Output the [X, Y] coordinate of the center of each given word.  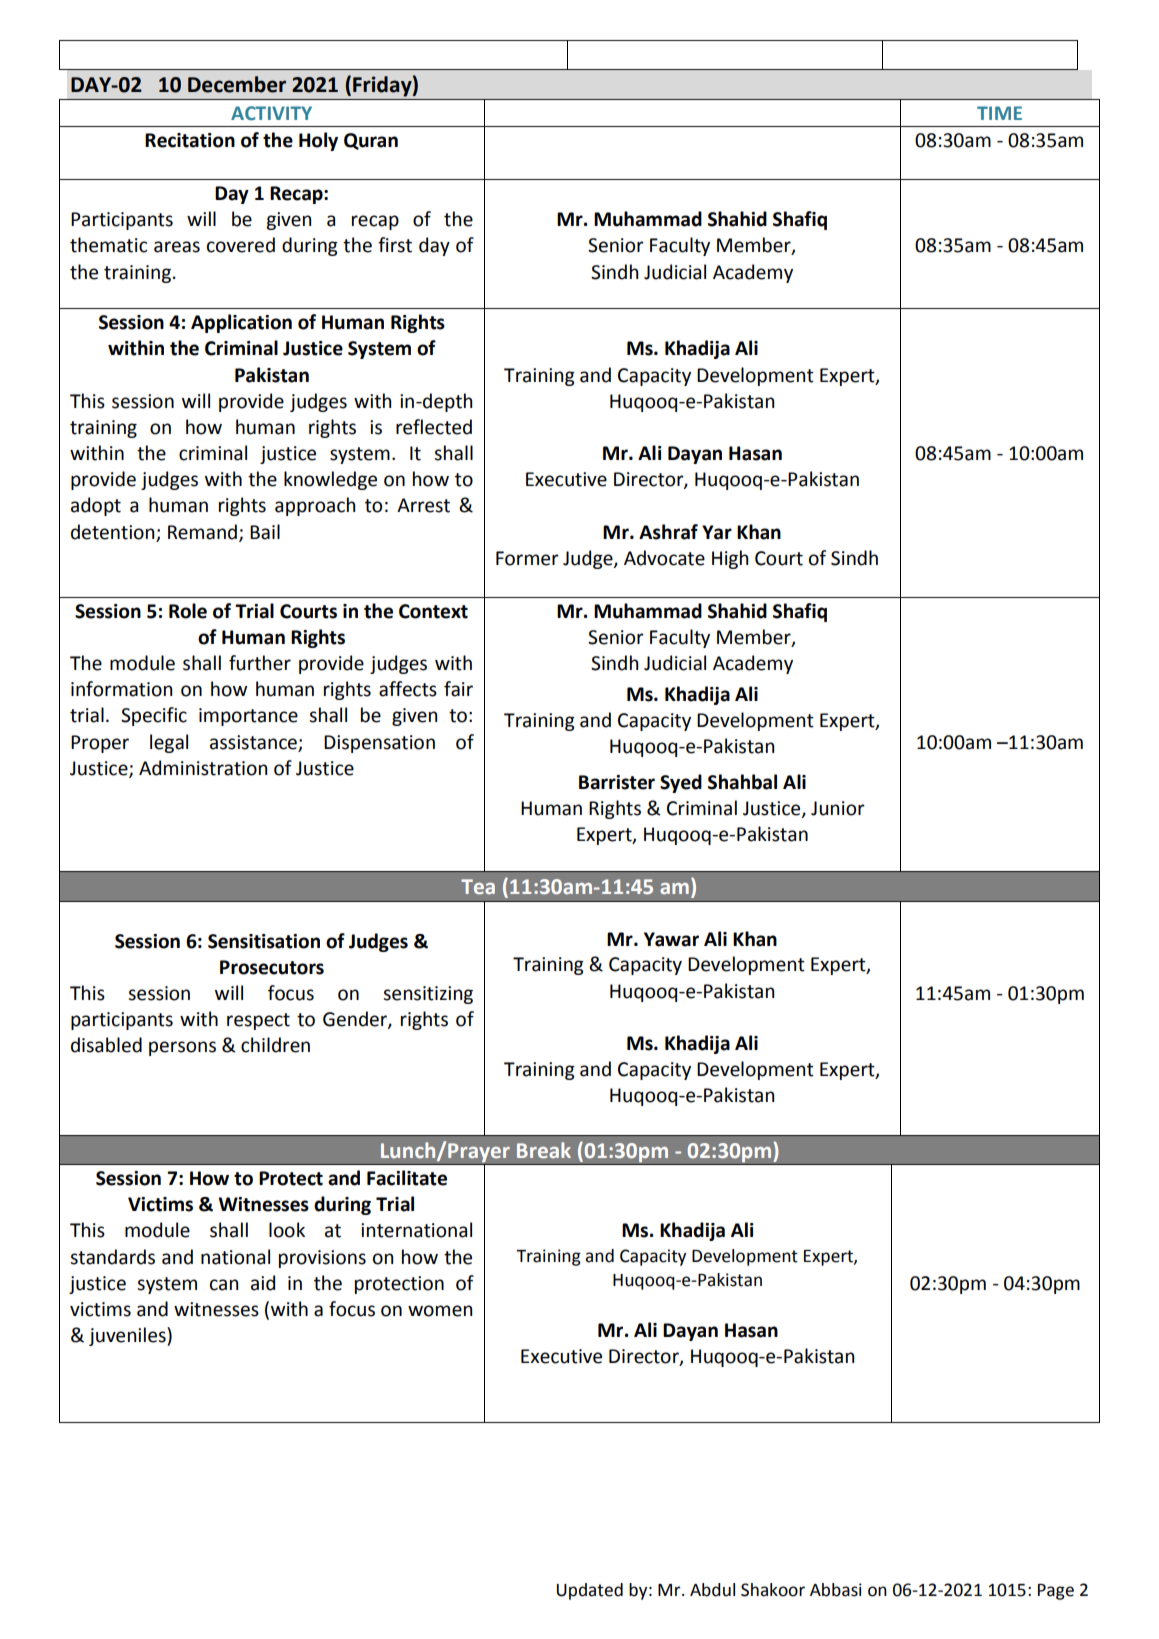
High [730, 559]
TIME [999, 113]
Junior [838, 808]
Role [188, 611]
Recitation [190, 140]
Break [544, 1150]
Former [527, 558]
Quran [371, 141]
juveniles [128, 1336]
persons [182, 1048]
